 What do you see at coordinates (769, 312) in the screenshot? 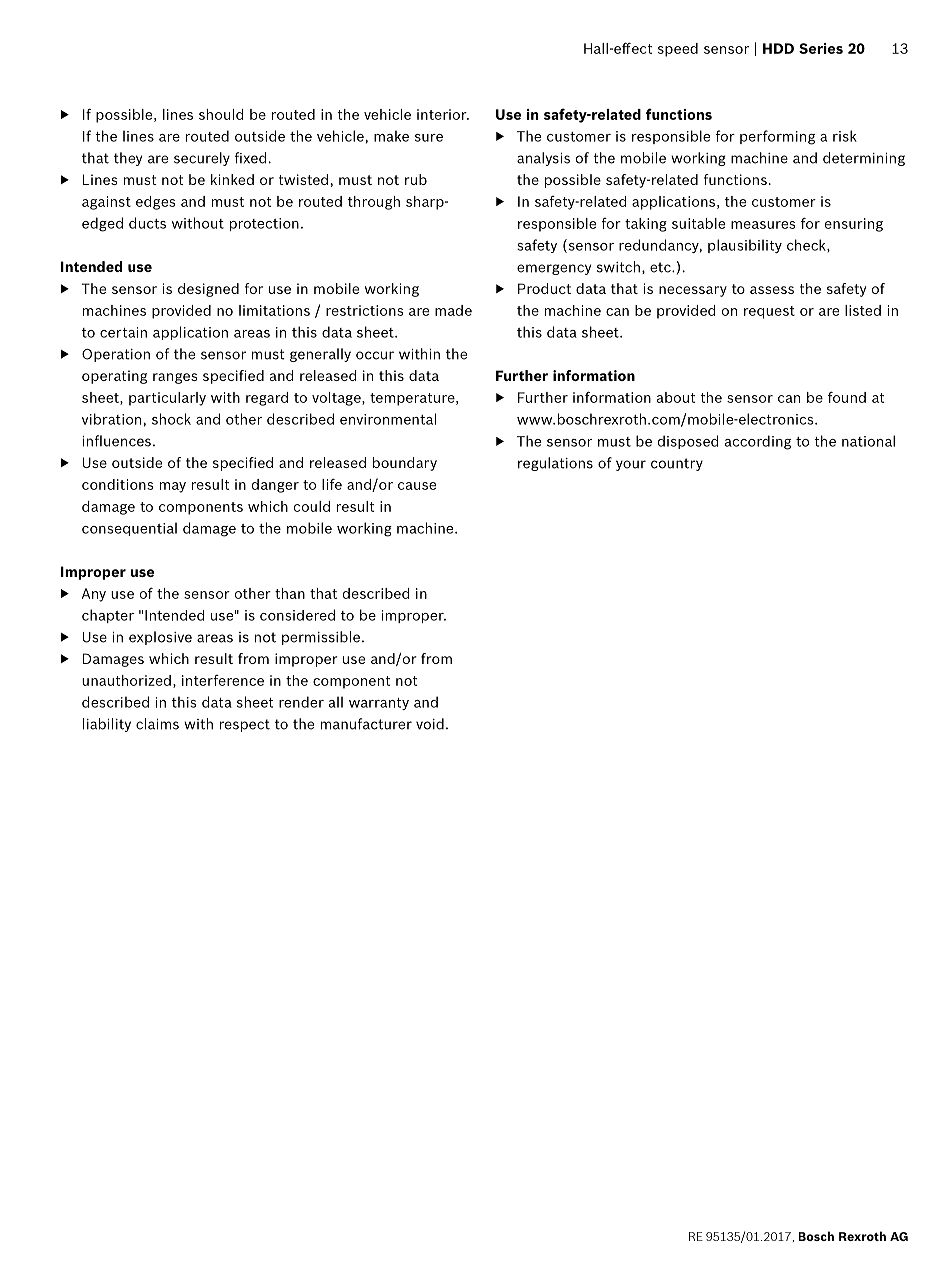
I see `request` at bounding box center [769, 312].
